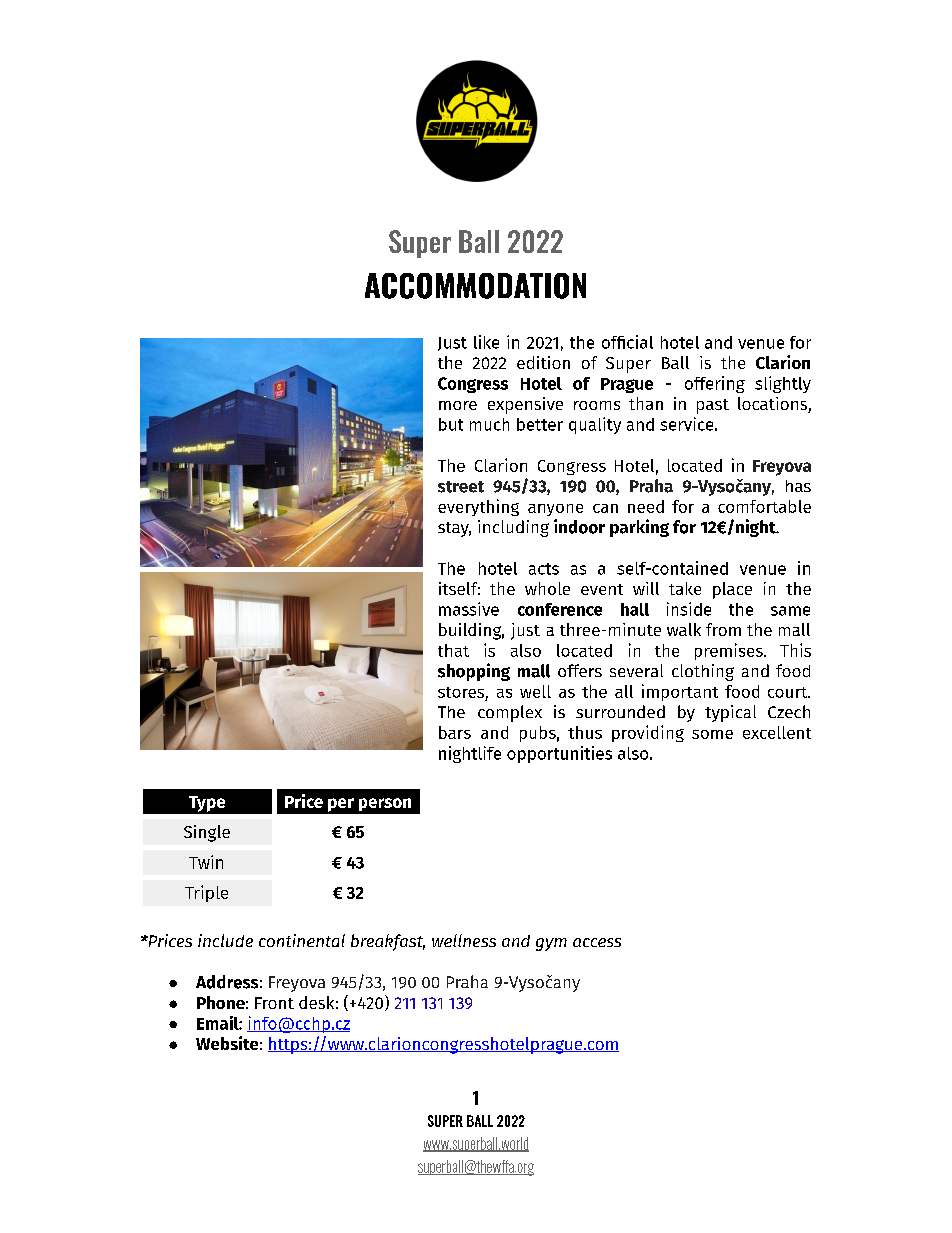 The height and width of the document is (1233, 952). I want to click on official, so click(627, 342).
